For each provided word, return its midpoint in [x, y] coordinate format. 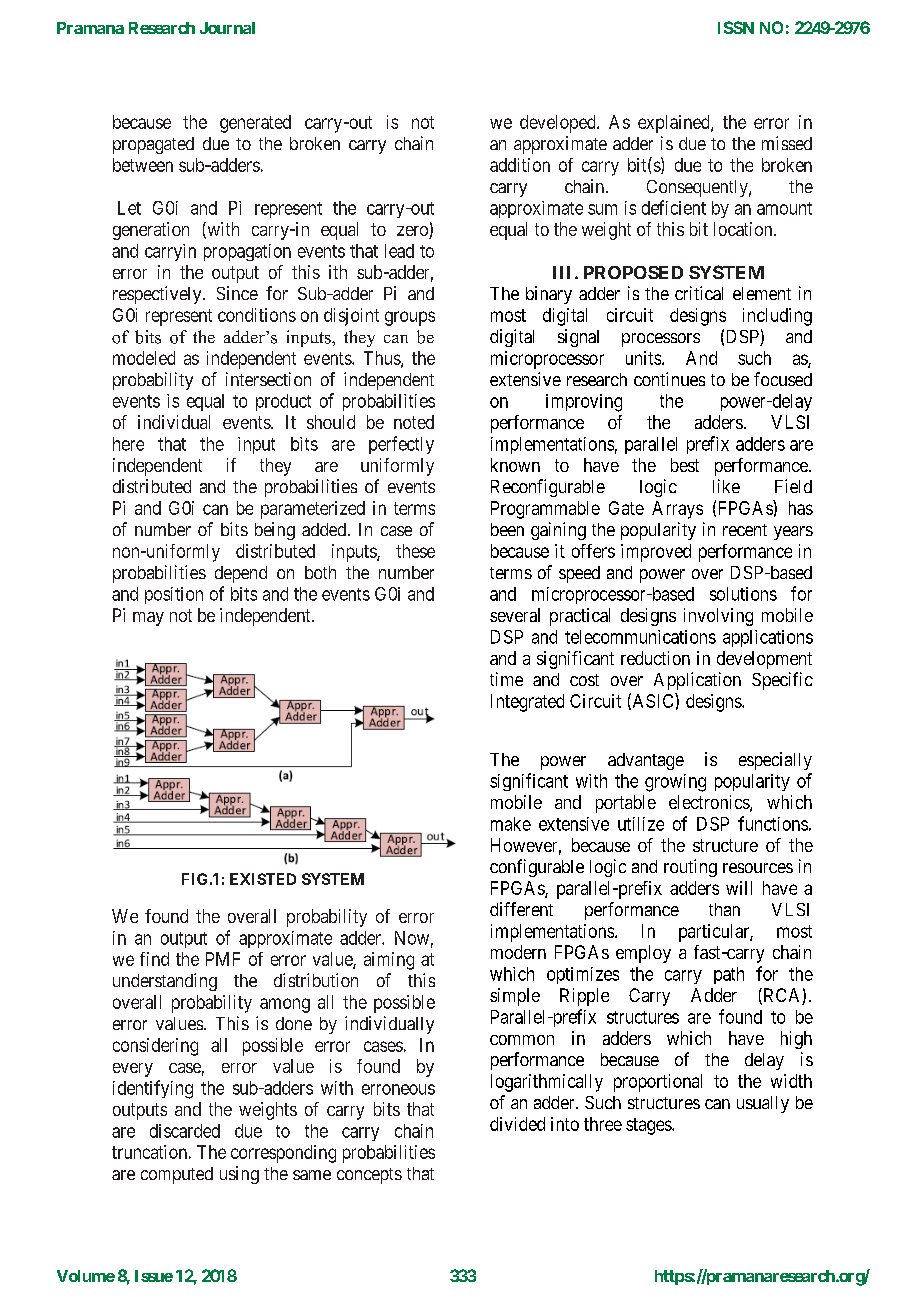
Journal [227, 28]
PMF [223, 959]
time [506, 679]
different [521, 909]
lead [399, 251]
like [726, 486]
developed [559, 124]
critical [699, 293]
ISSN [736, 27]
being [275, 531]
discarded [185, 1131]
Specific [782, 681]
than [724, 909]
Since [237, 293]
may [148, 619]
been [507, 529]
